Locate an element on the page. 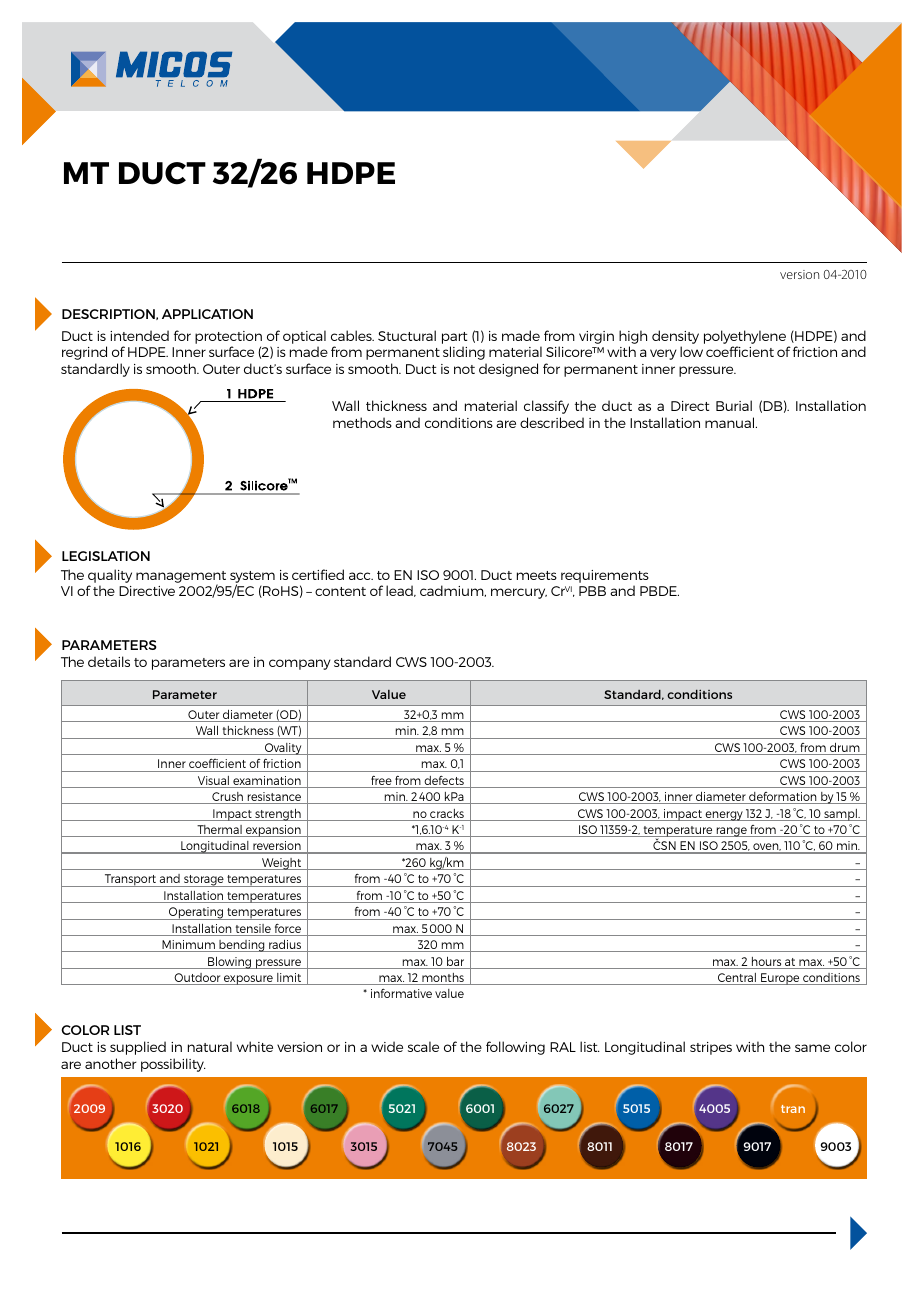 The height and width of the page is (1308, 924). protection is located at coordinates (228, 337).
